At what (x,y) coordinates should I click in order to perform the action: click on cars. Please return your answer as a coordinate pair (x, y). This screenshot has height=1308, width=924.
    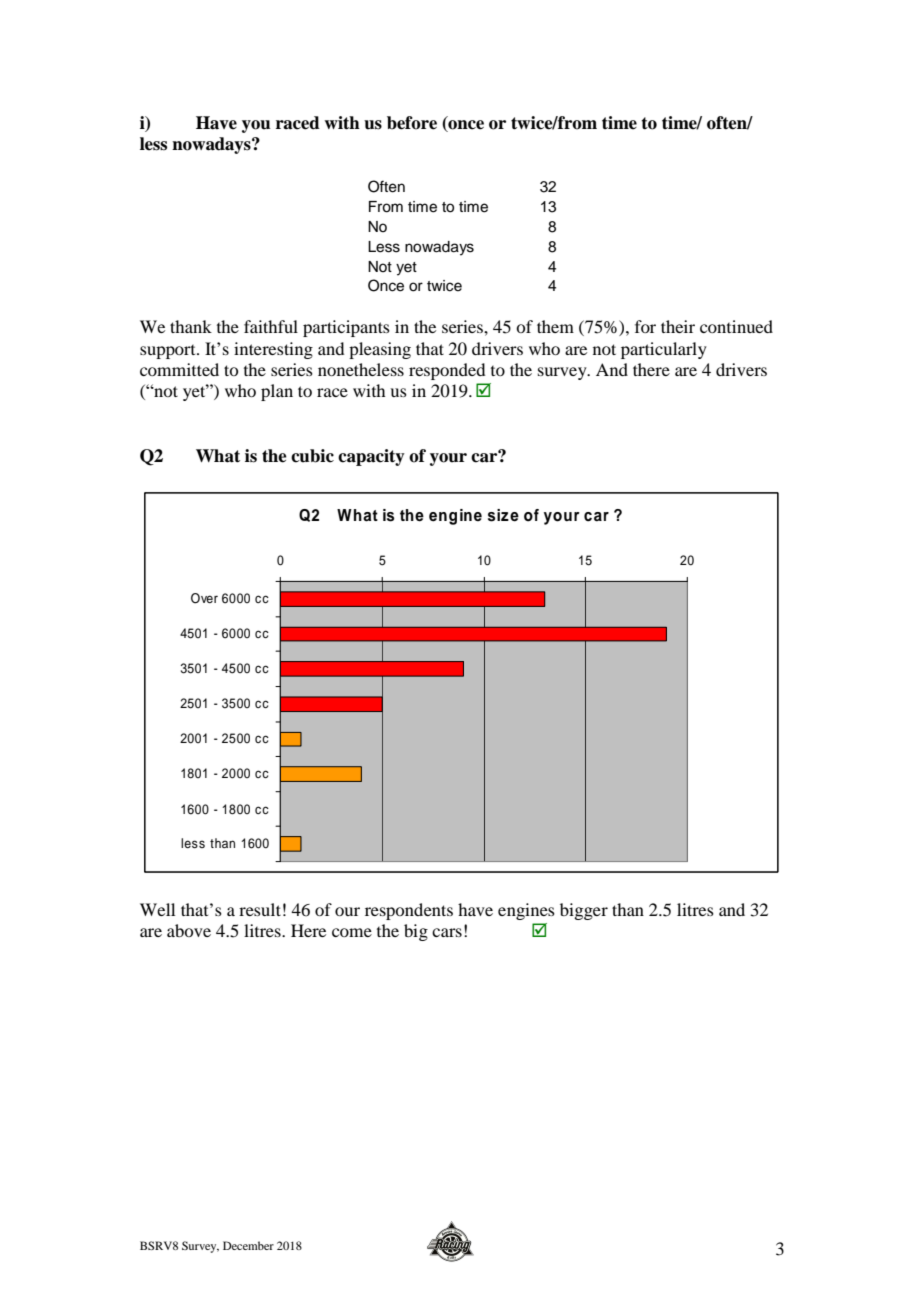
    Looking at the image, I should click on (447, 932).
